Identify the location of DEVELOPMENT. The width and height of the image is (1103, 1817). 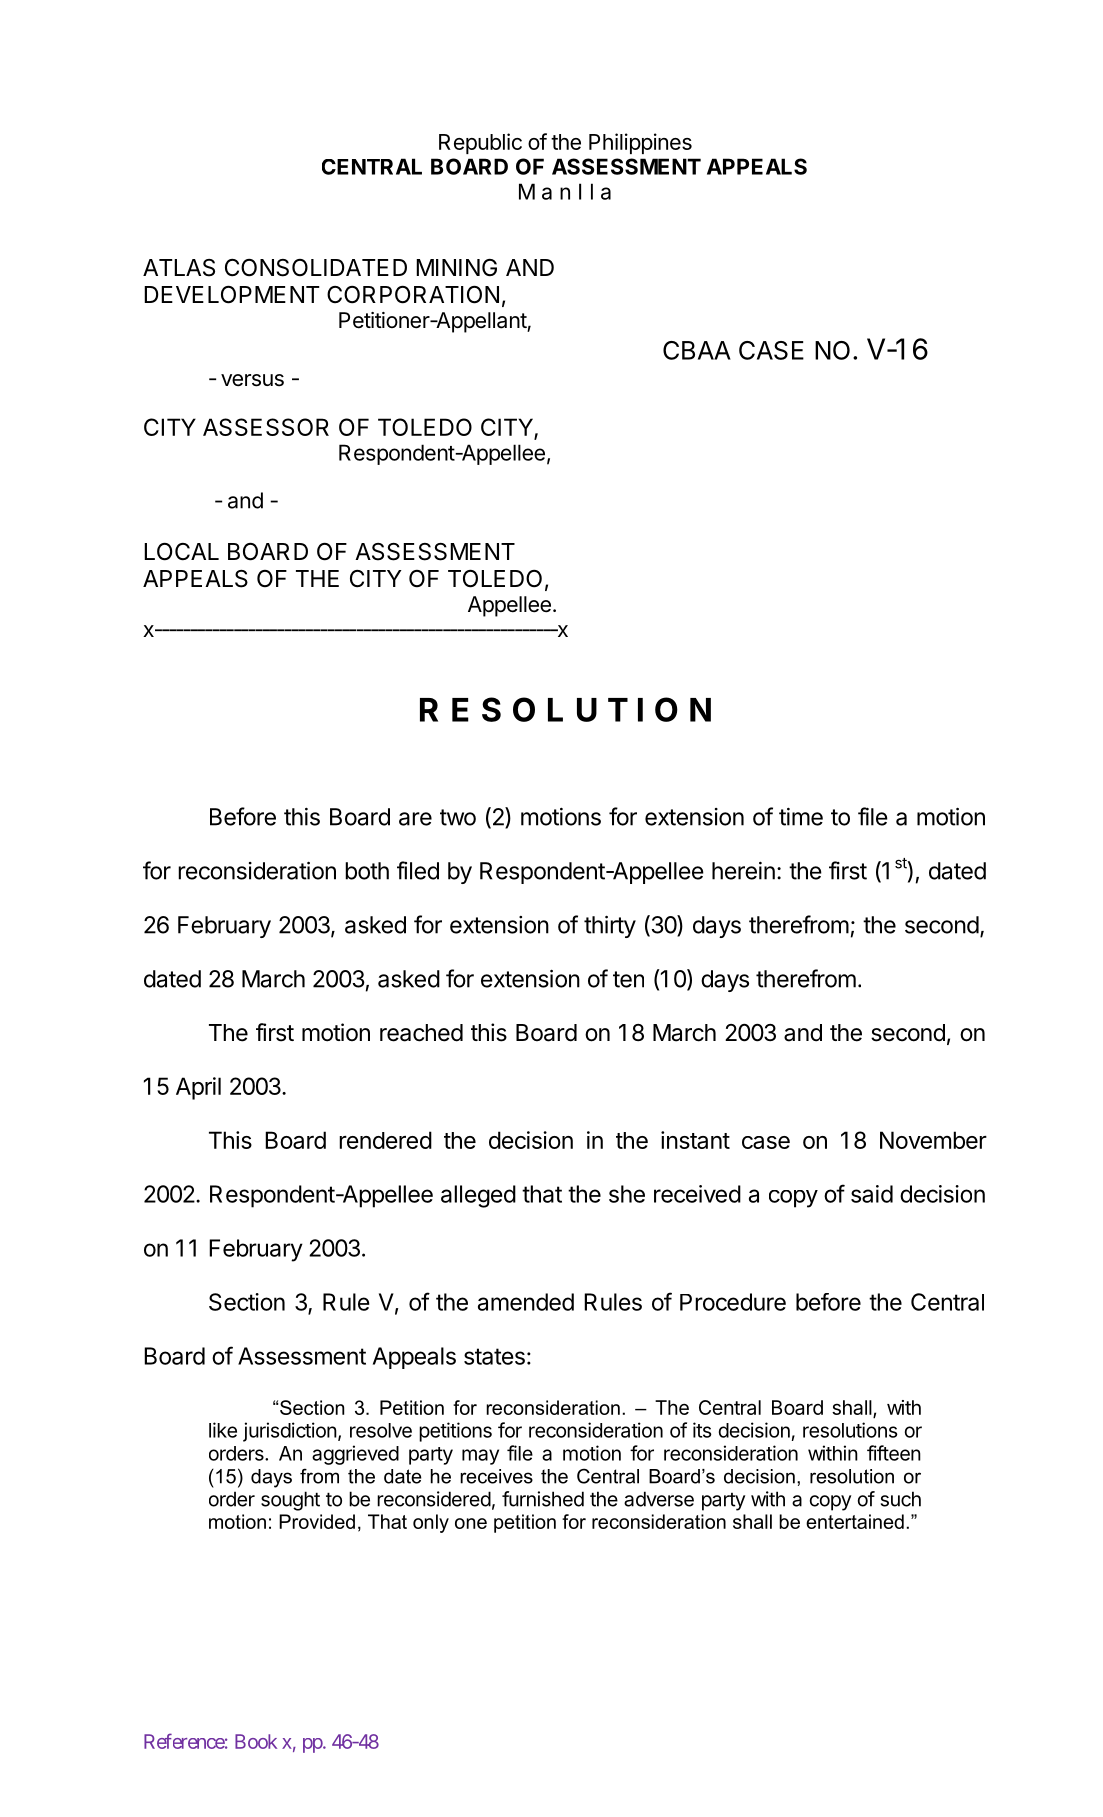
(232, 294).
